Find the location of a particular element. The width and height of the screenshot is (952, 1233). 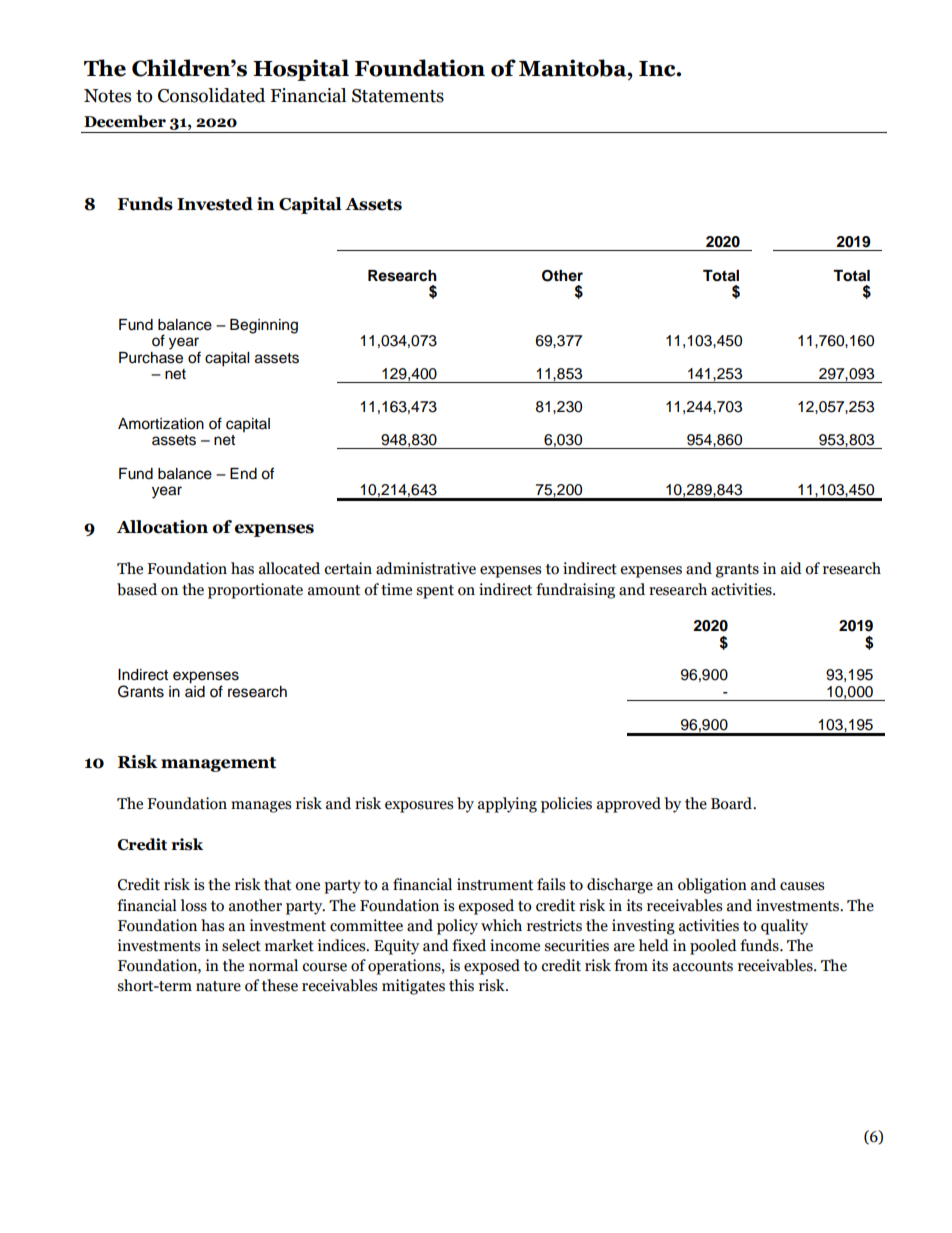

Consolidated is located at coordinates (211, 95).
